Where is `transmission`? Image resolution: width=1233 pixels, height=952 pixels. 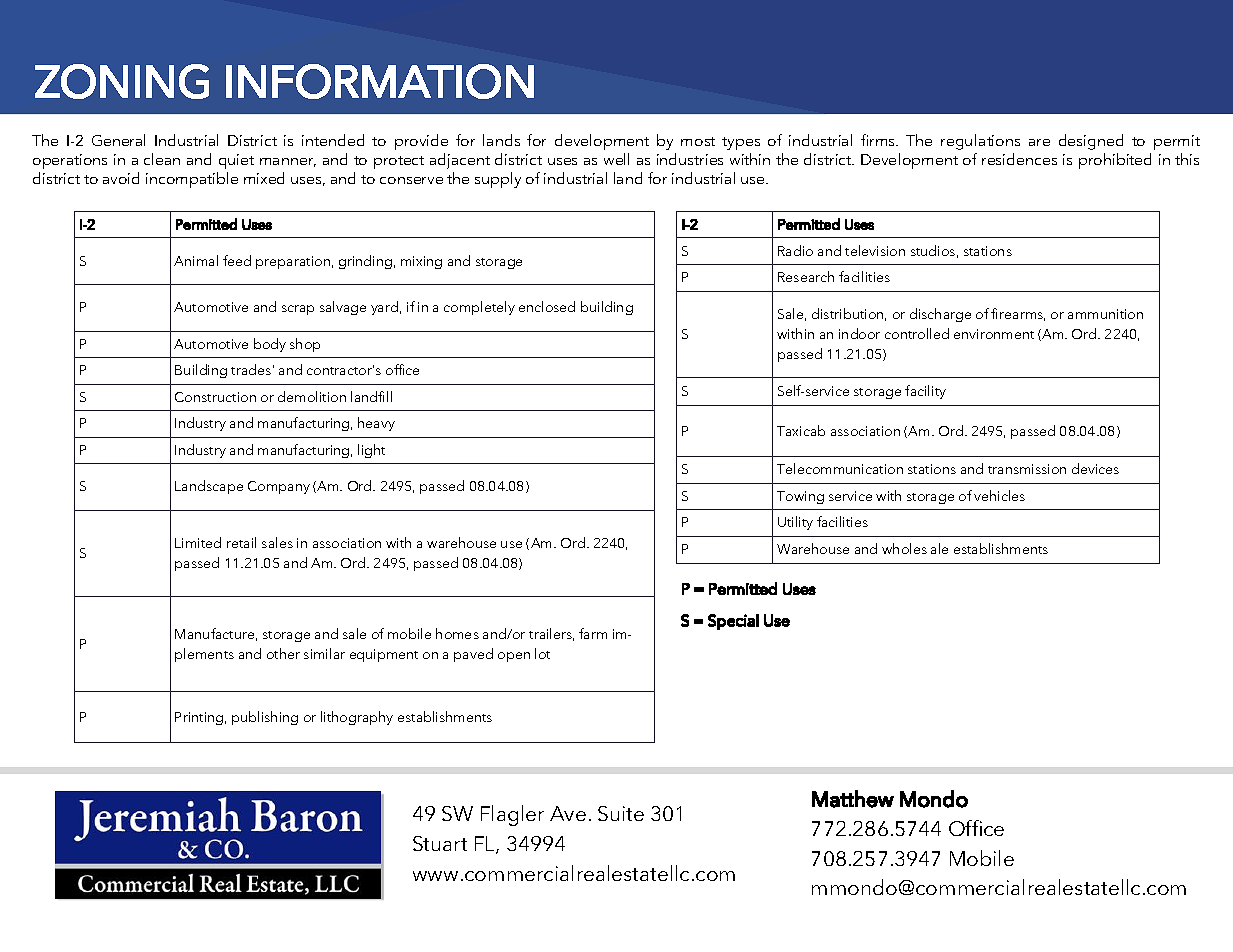 transmission is located at coordinates (1027, 469).
